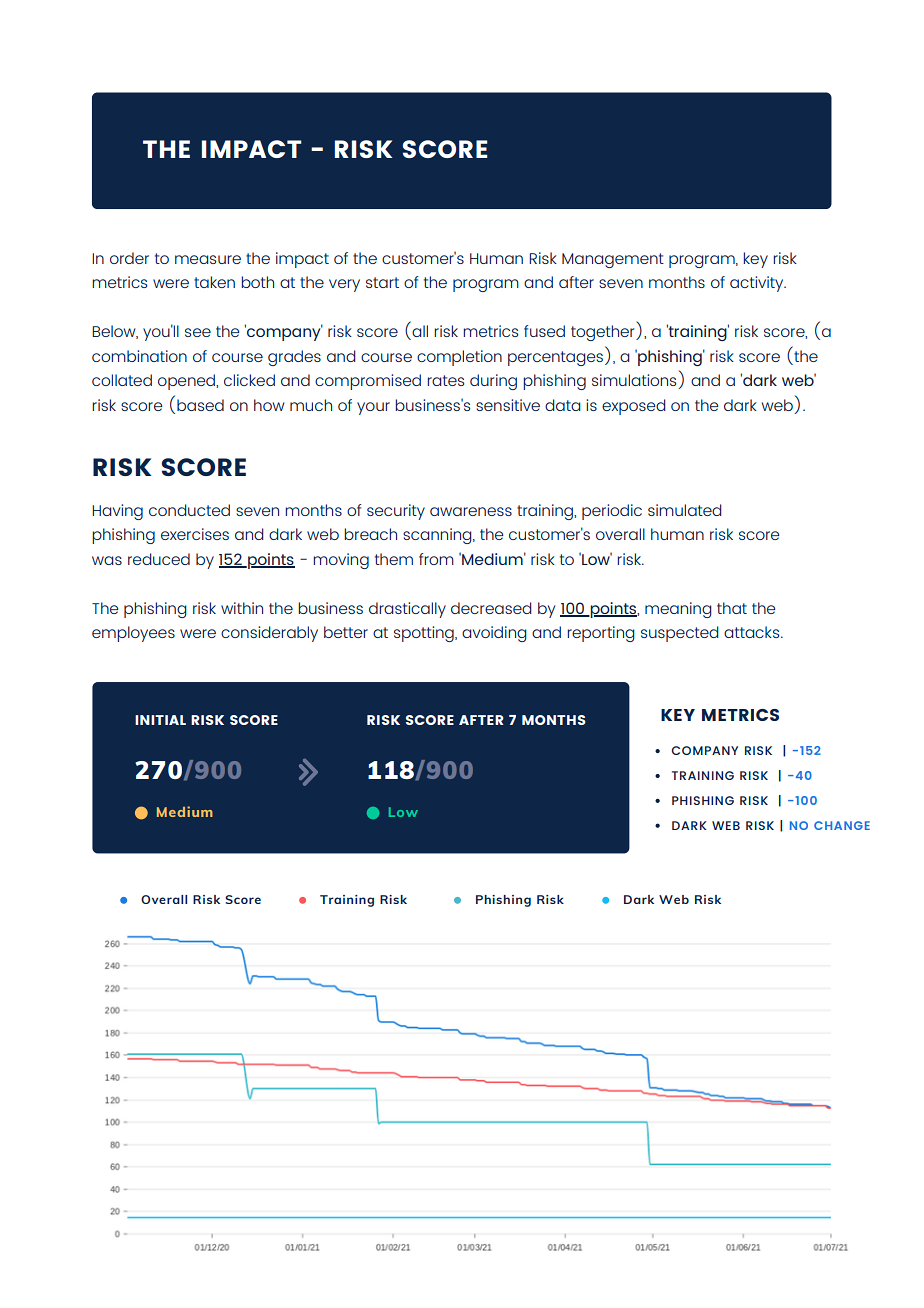  I want to click on sensitive, so click(508, 405).
